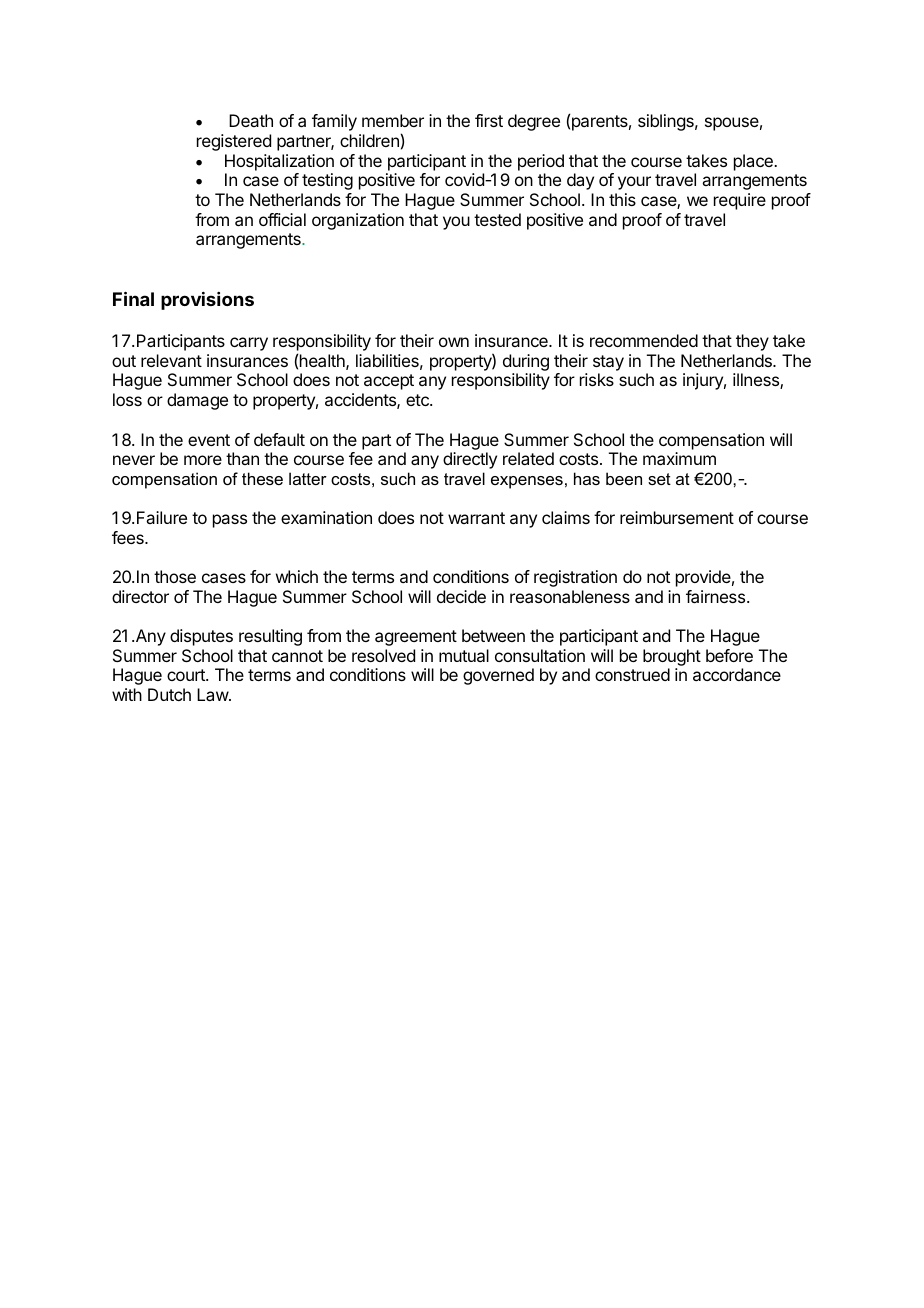 The image size is (924, 1308). What do you see at coordinates (757, 381) in the page?
I see `illness` at bounding box center [757, 381].
